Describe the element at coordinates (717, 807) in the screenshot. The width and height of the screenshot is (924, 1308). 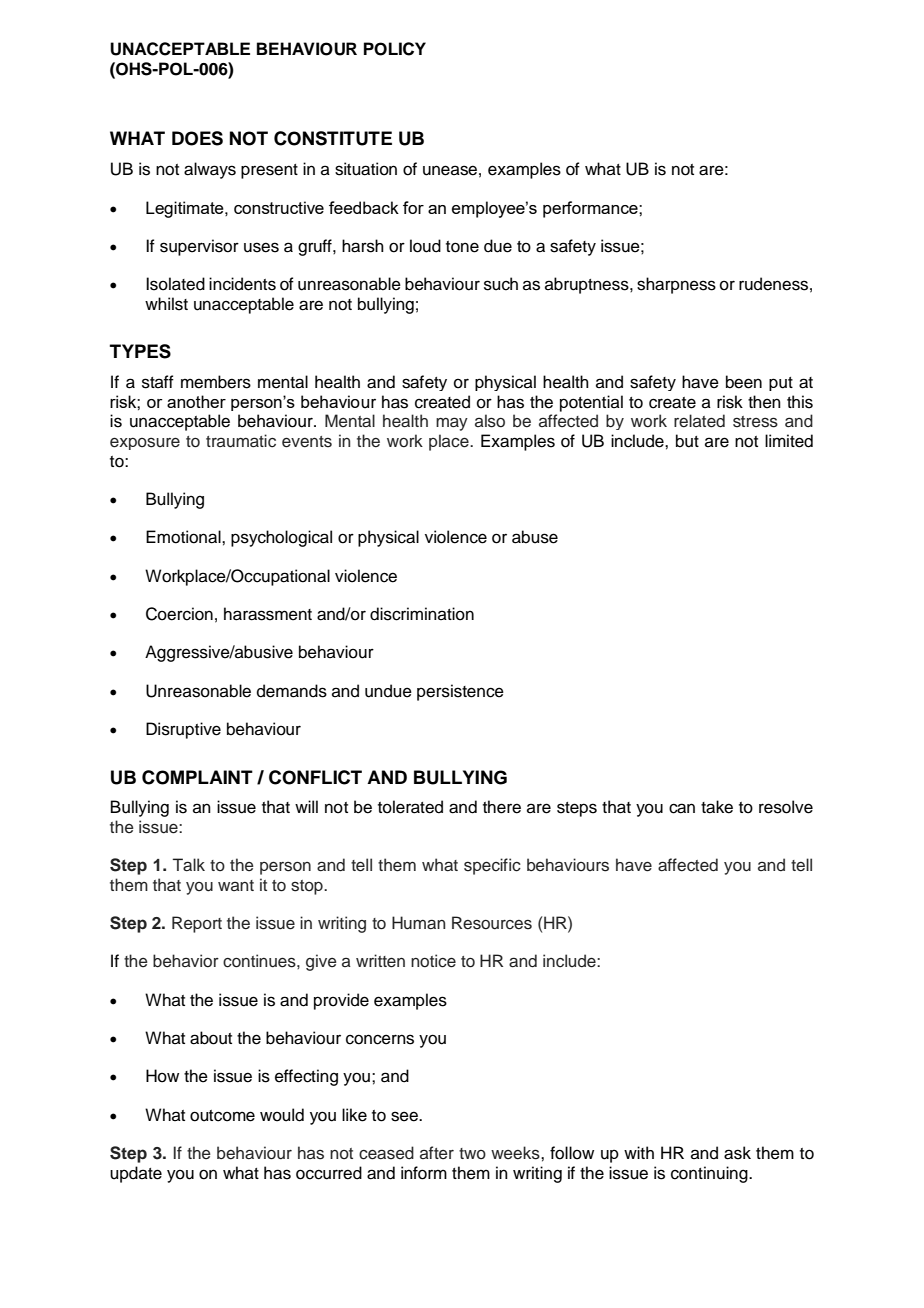
I see `take` at that location.
